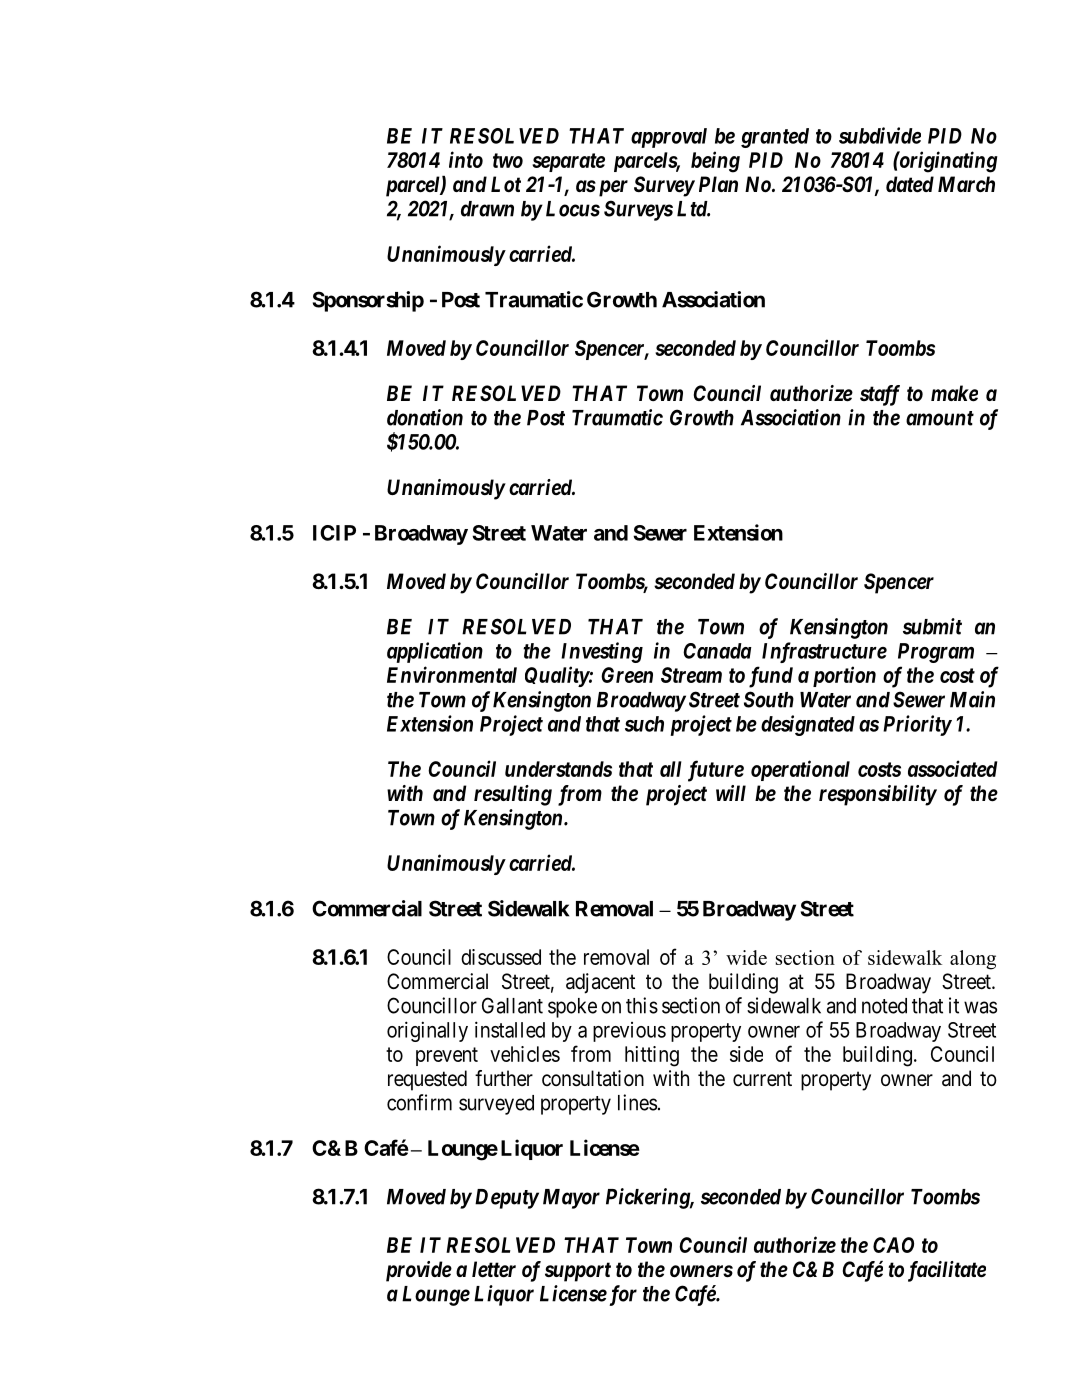 The height and width of the page is (1393, 1076). I want to click on discussed, so click(501, 957).
